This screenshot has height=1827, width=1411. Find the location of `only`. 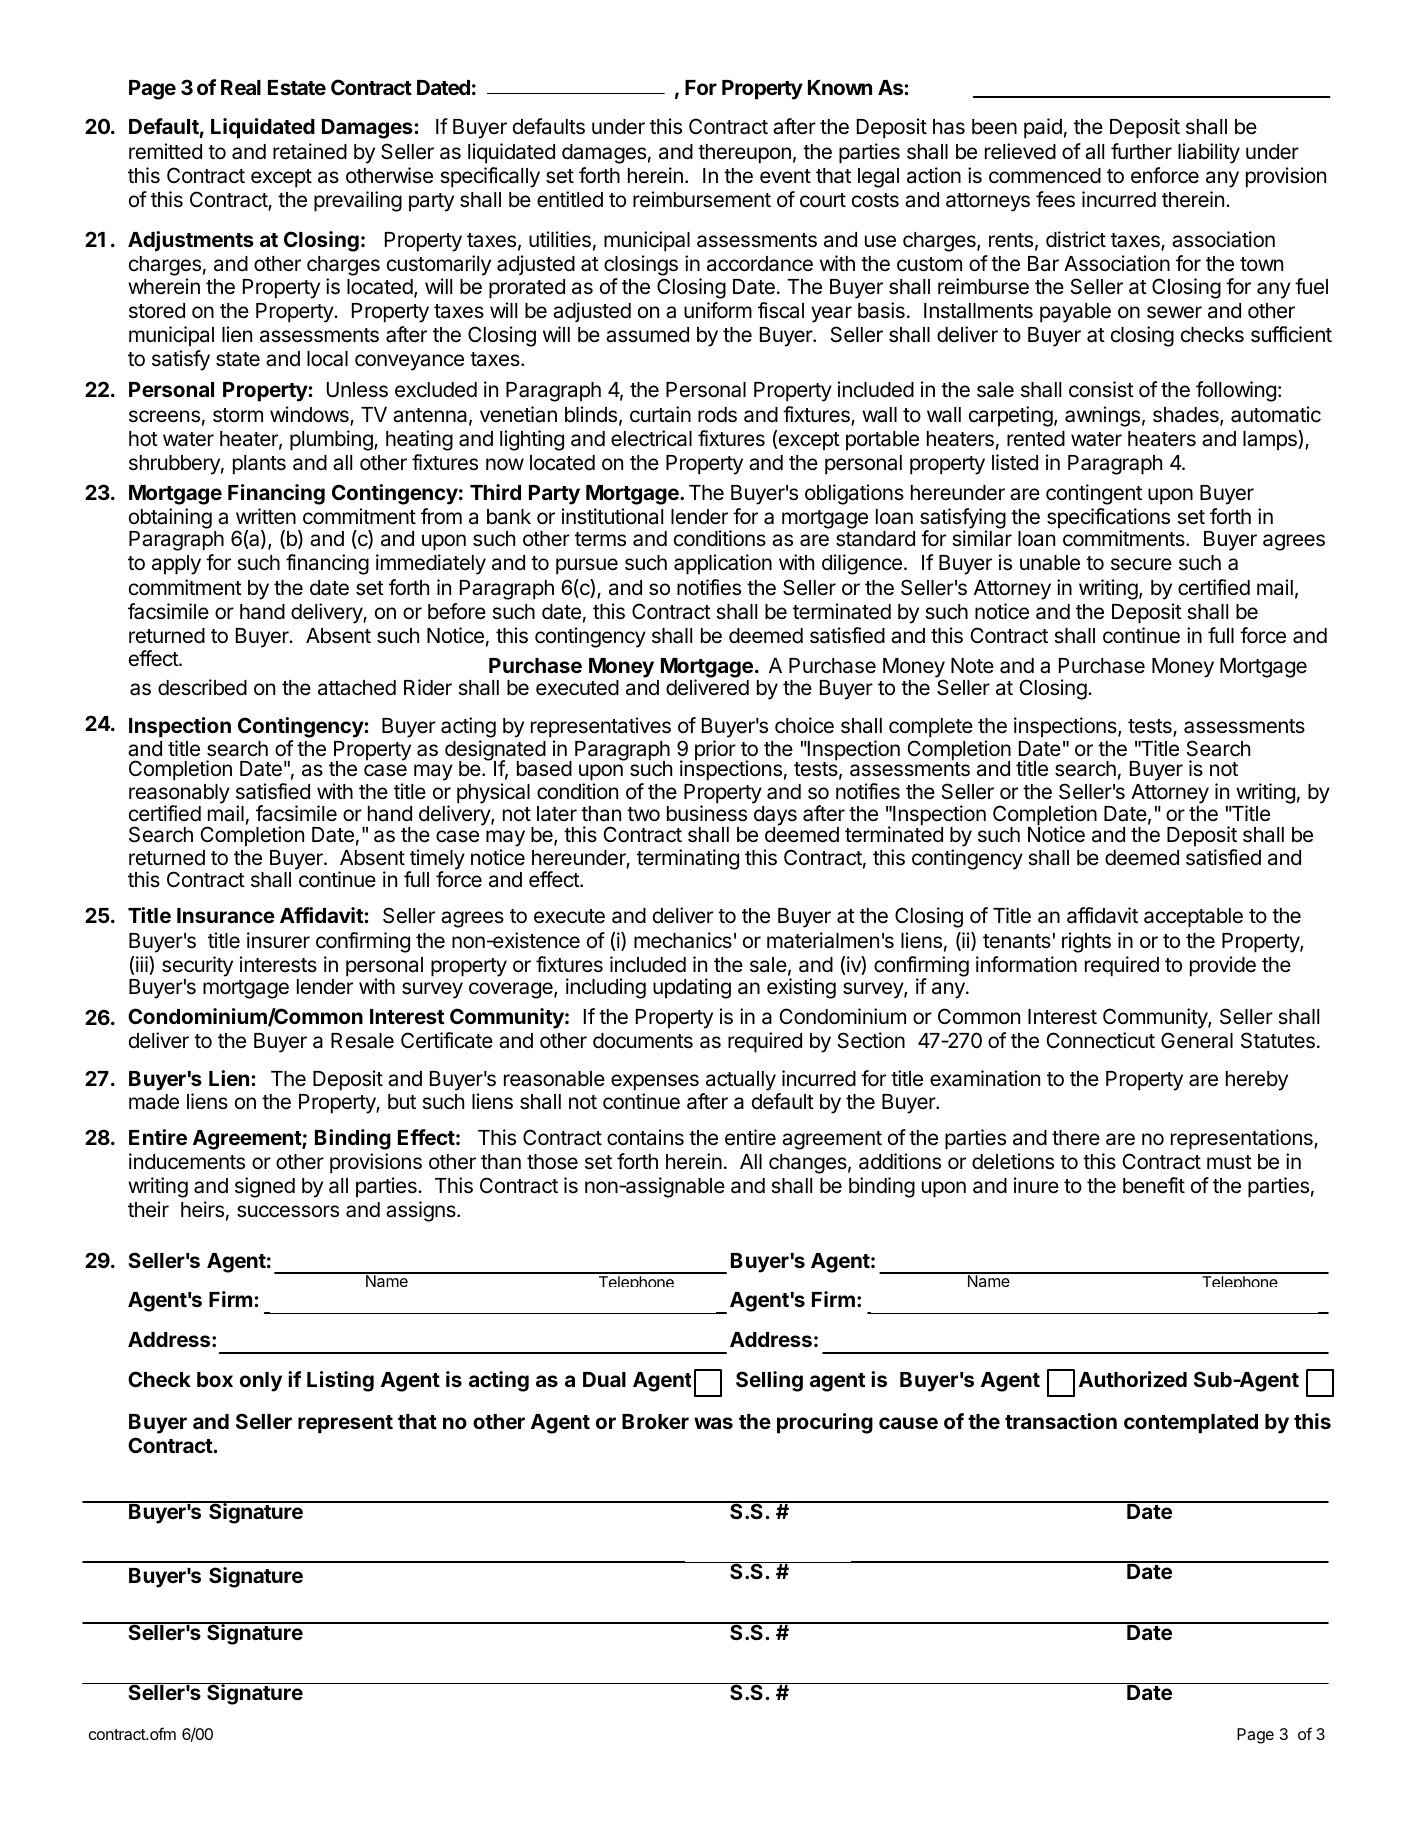

only is located at coordinates (261, 1382).
